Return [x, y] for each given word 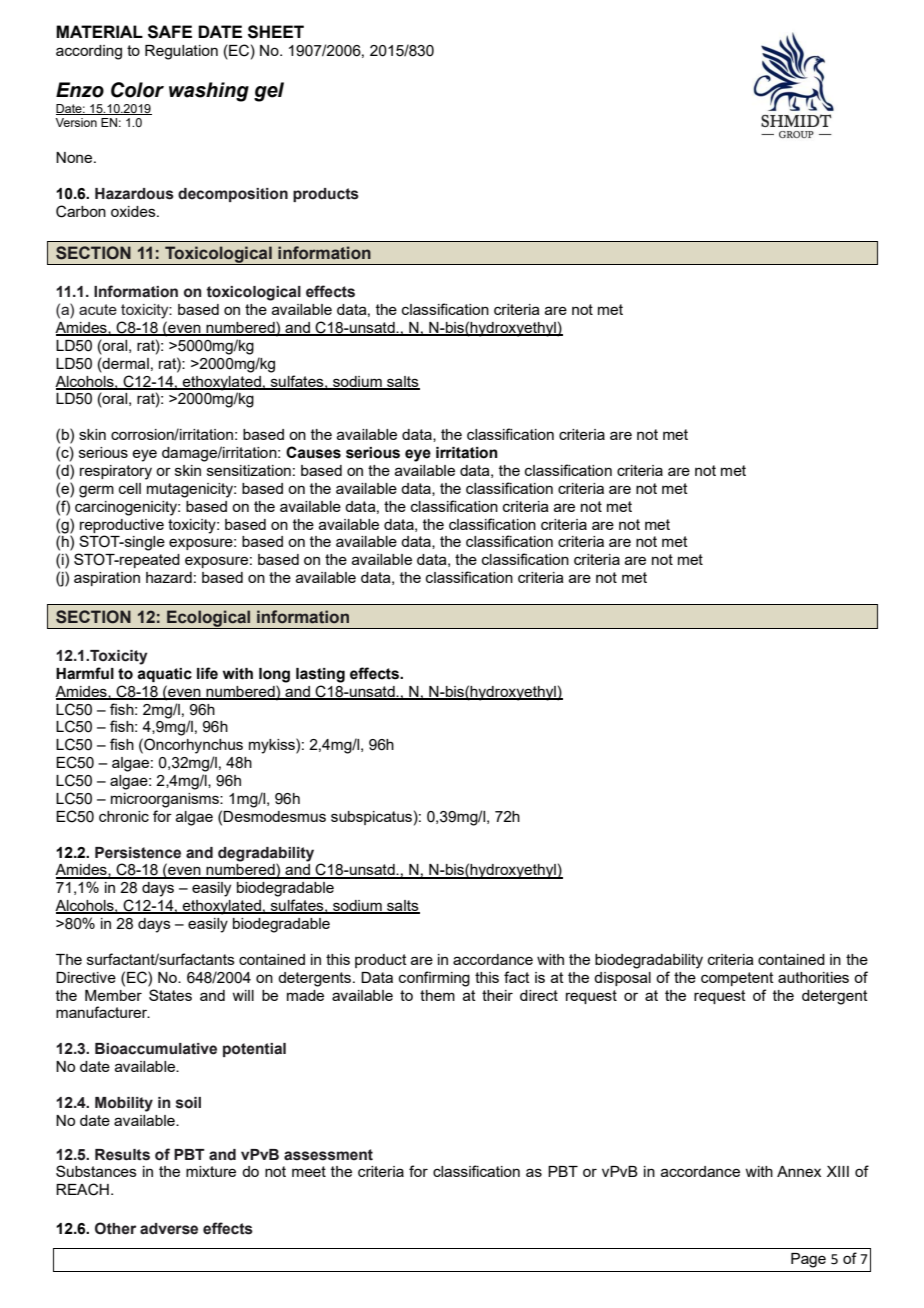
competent [737, 979]
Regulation [181, 52]
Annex [799, 1171]
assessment [328, 1155]
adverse [169, 1229]
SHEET [276, 32]
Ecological [209, 619]
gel [269, 92]
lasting [320, 675]
